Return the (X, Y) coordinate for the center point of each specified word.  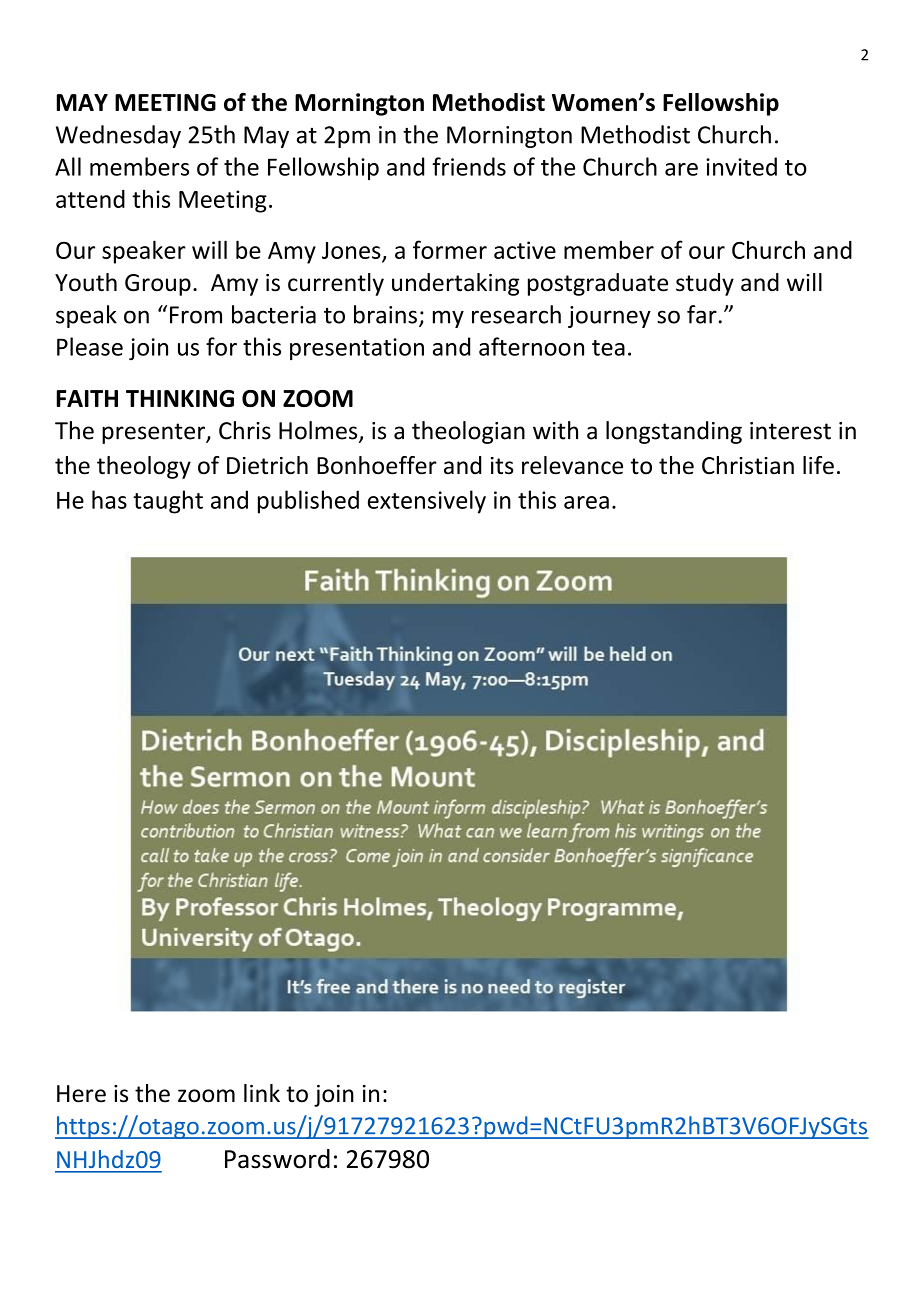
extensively (427, 502)
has (109, 499)
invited (741, 166)
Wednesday (118, 136)
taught (168, 502)
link (262, 1093)
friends (469, 166)
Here (81, 1094)
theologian (468, 432)
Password (277, 1159)
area (586, 502)
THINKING (180, 398)
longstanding (674, 432)
